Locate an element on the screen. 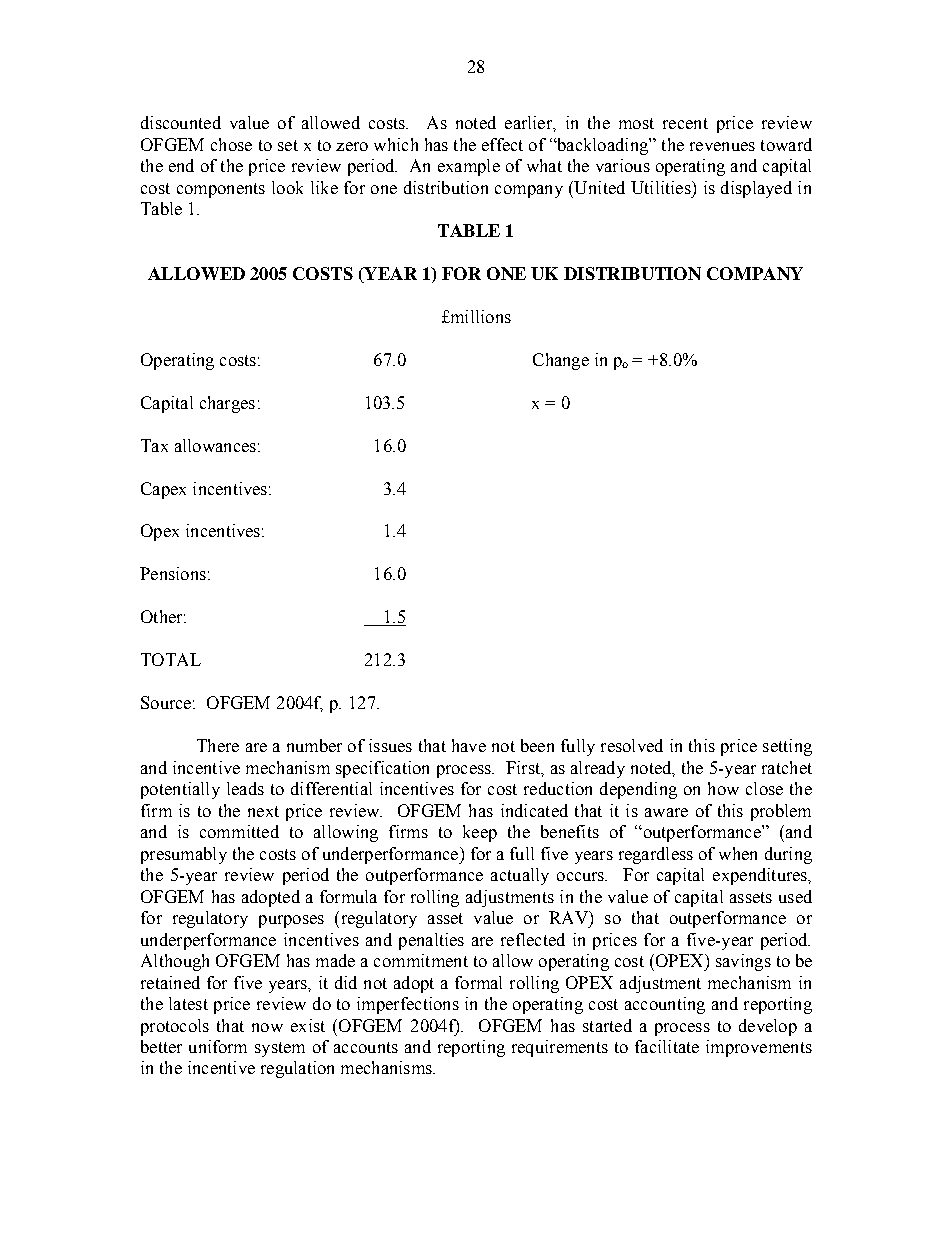 The width and height of the screenshot is (952, 1233). uniform is located at coordinates (218, 1046).
